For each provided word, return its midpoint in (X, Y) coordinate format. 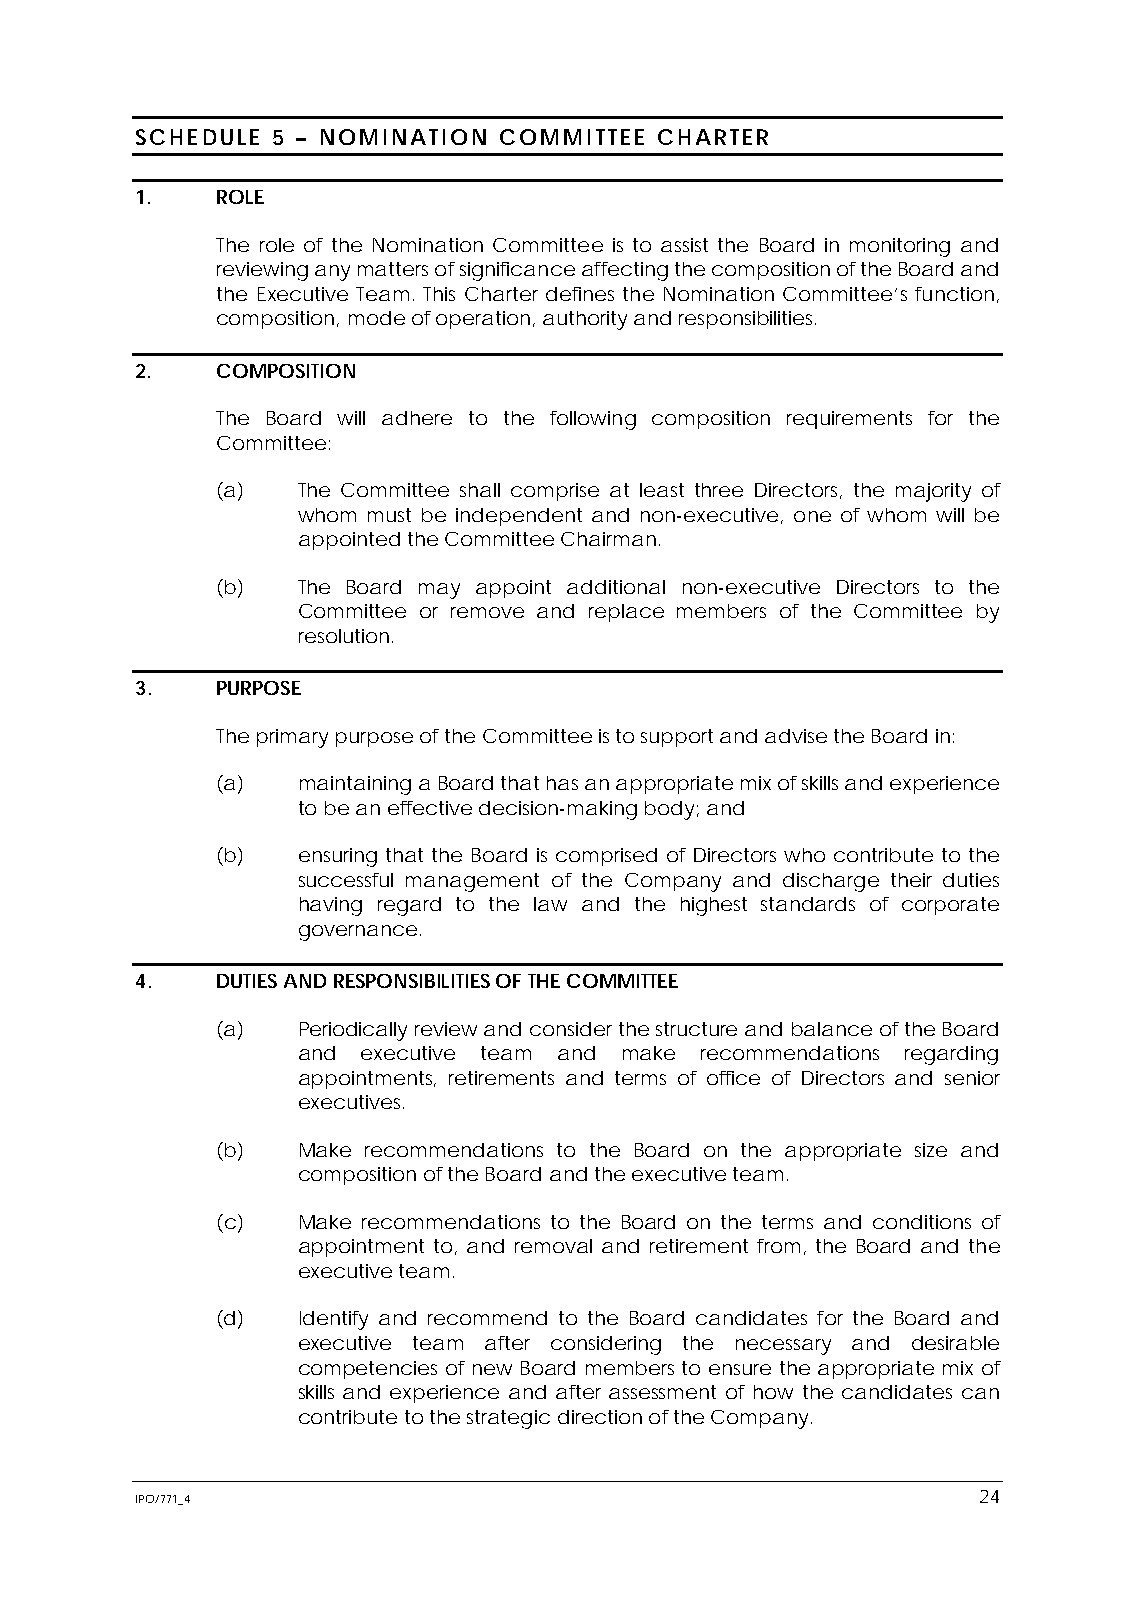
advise (796, 736)
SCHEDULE (197, 137)
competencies (368, 1370)
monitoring (900, 247)
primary (292, 738)
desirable (955, 1343)
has (562, 783)
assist (684, 245)
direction (600, 1417)
